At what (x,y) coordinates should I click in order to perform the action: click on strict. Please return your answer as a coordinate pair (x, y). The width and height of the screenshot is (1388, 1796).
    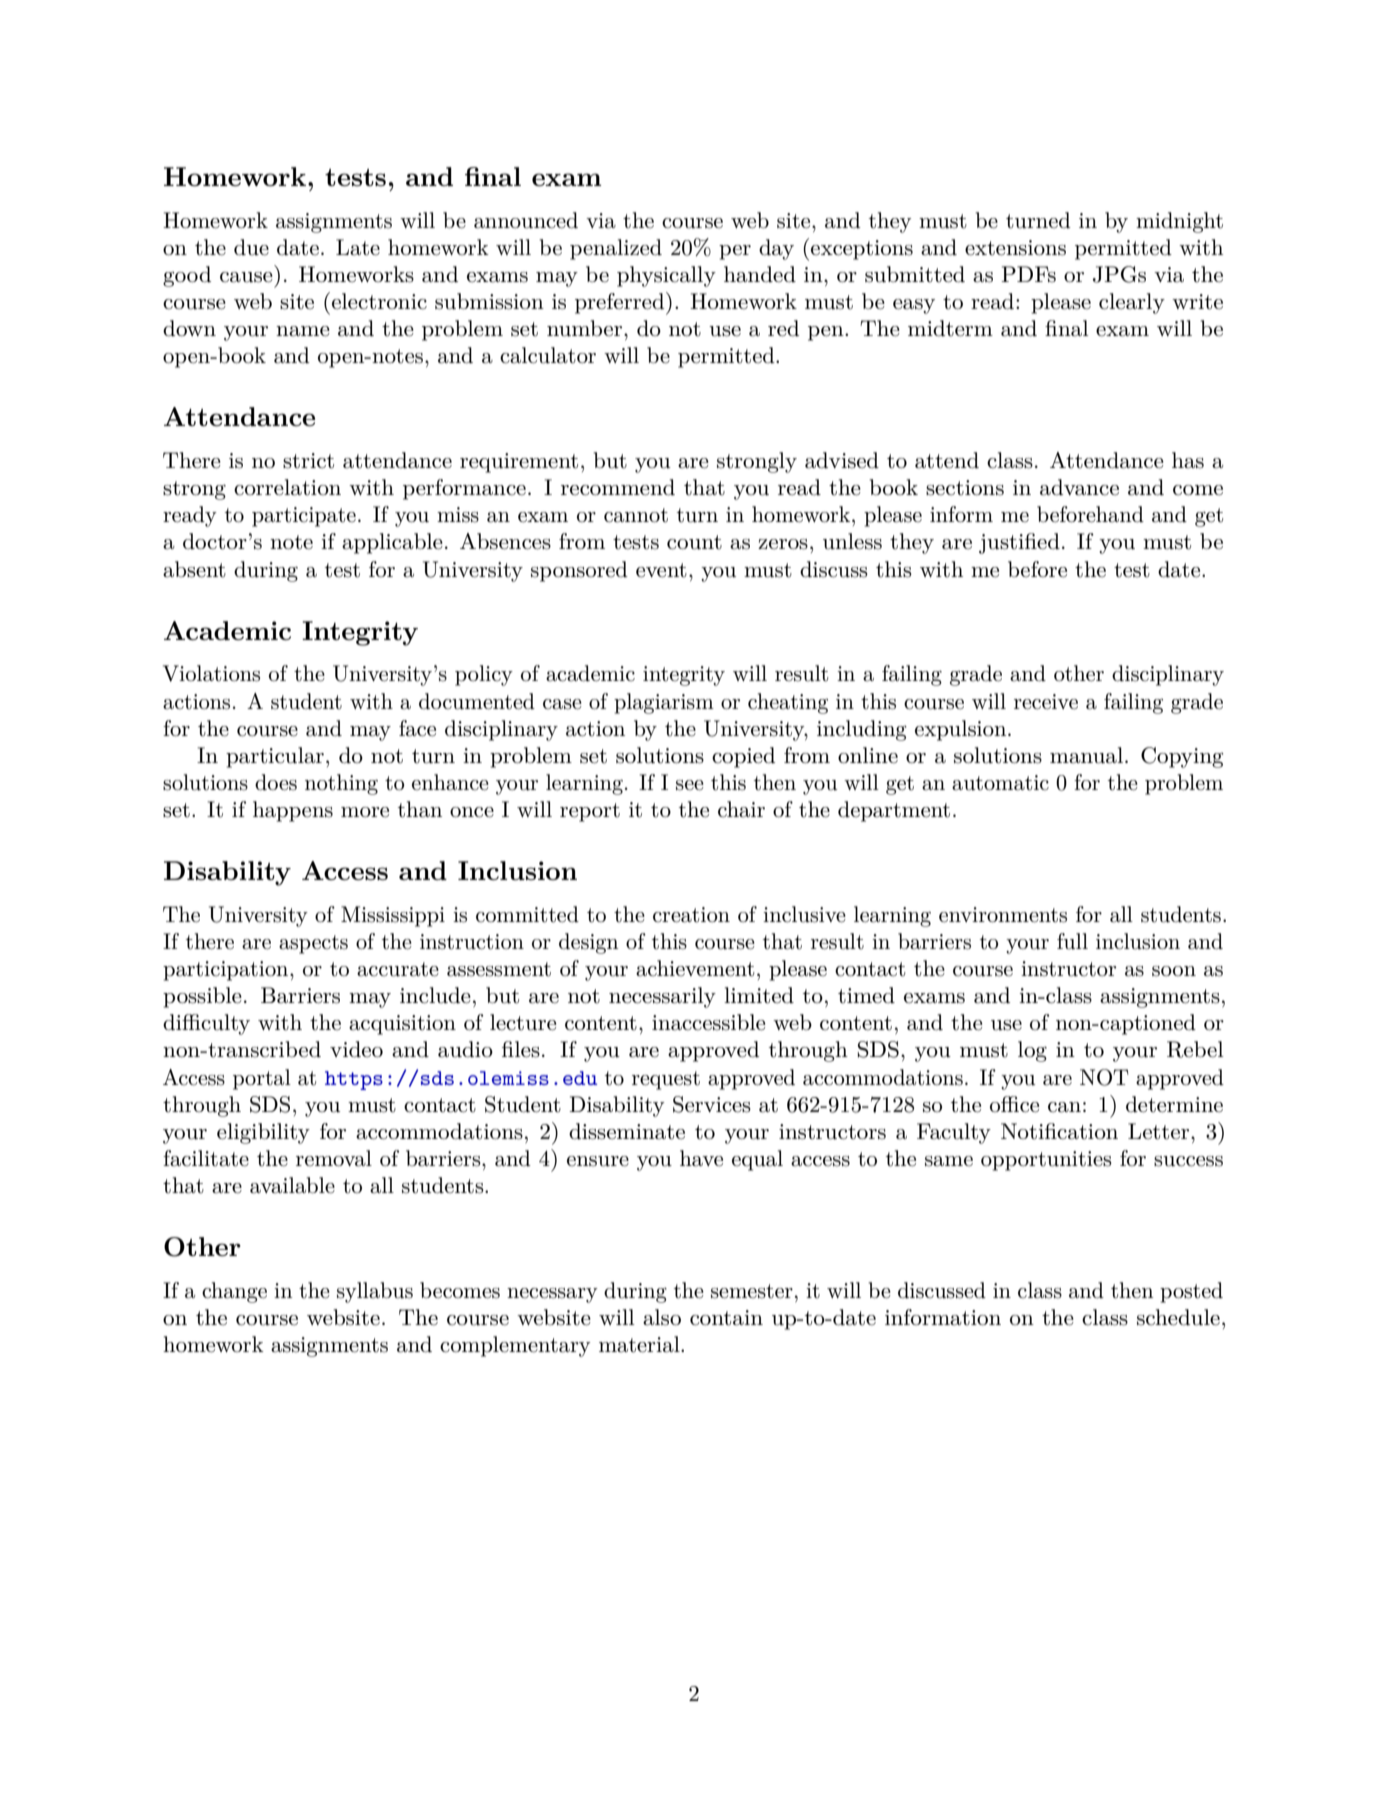
    Looking at the image, I should click on (308, 461).
